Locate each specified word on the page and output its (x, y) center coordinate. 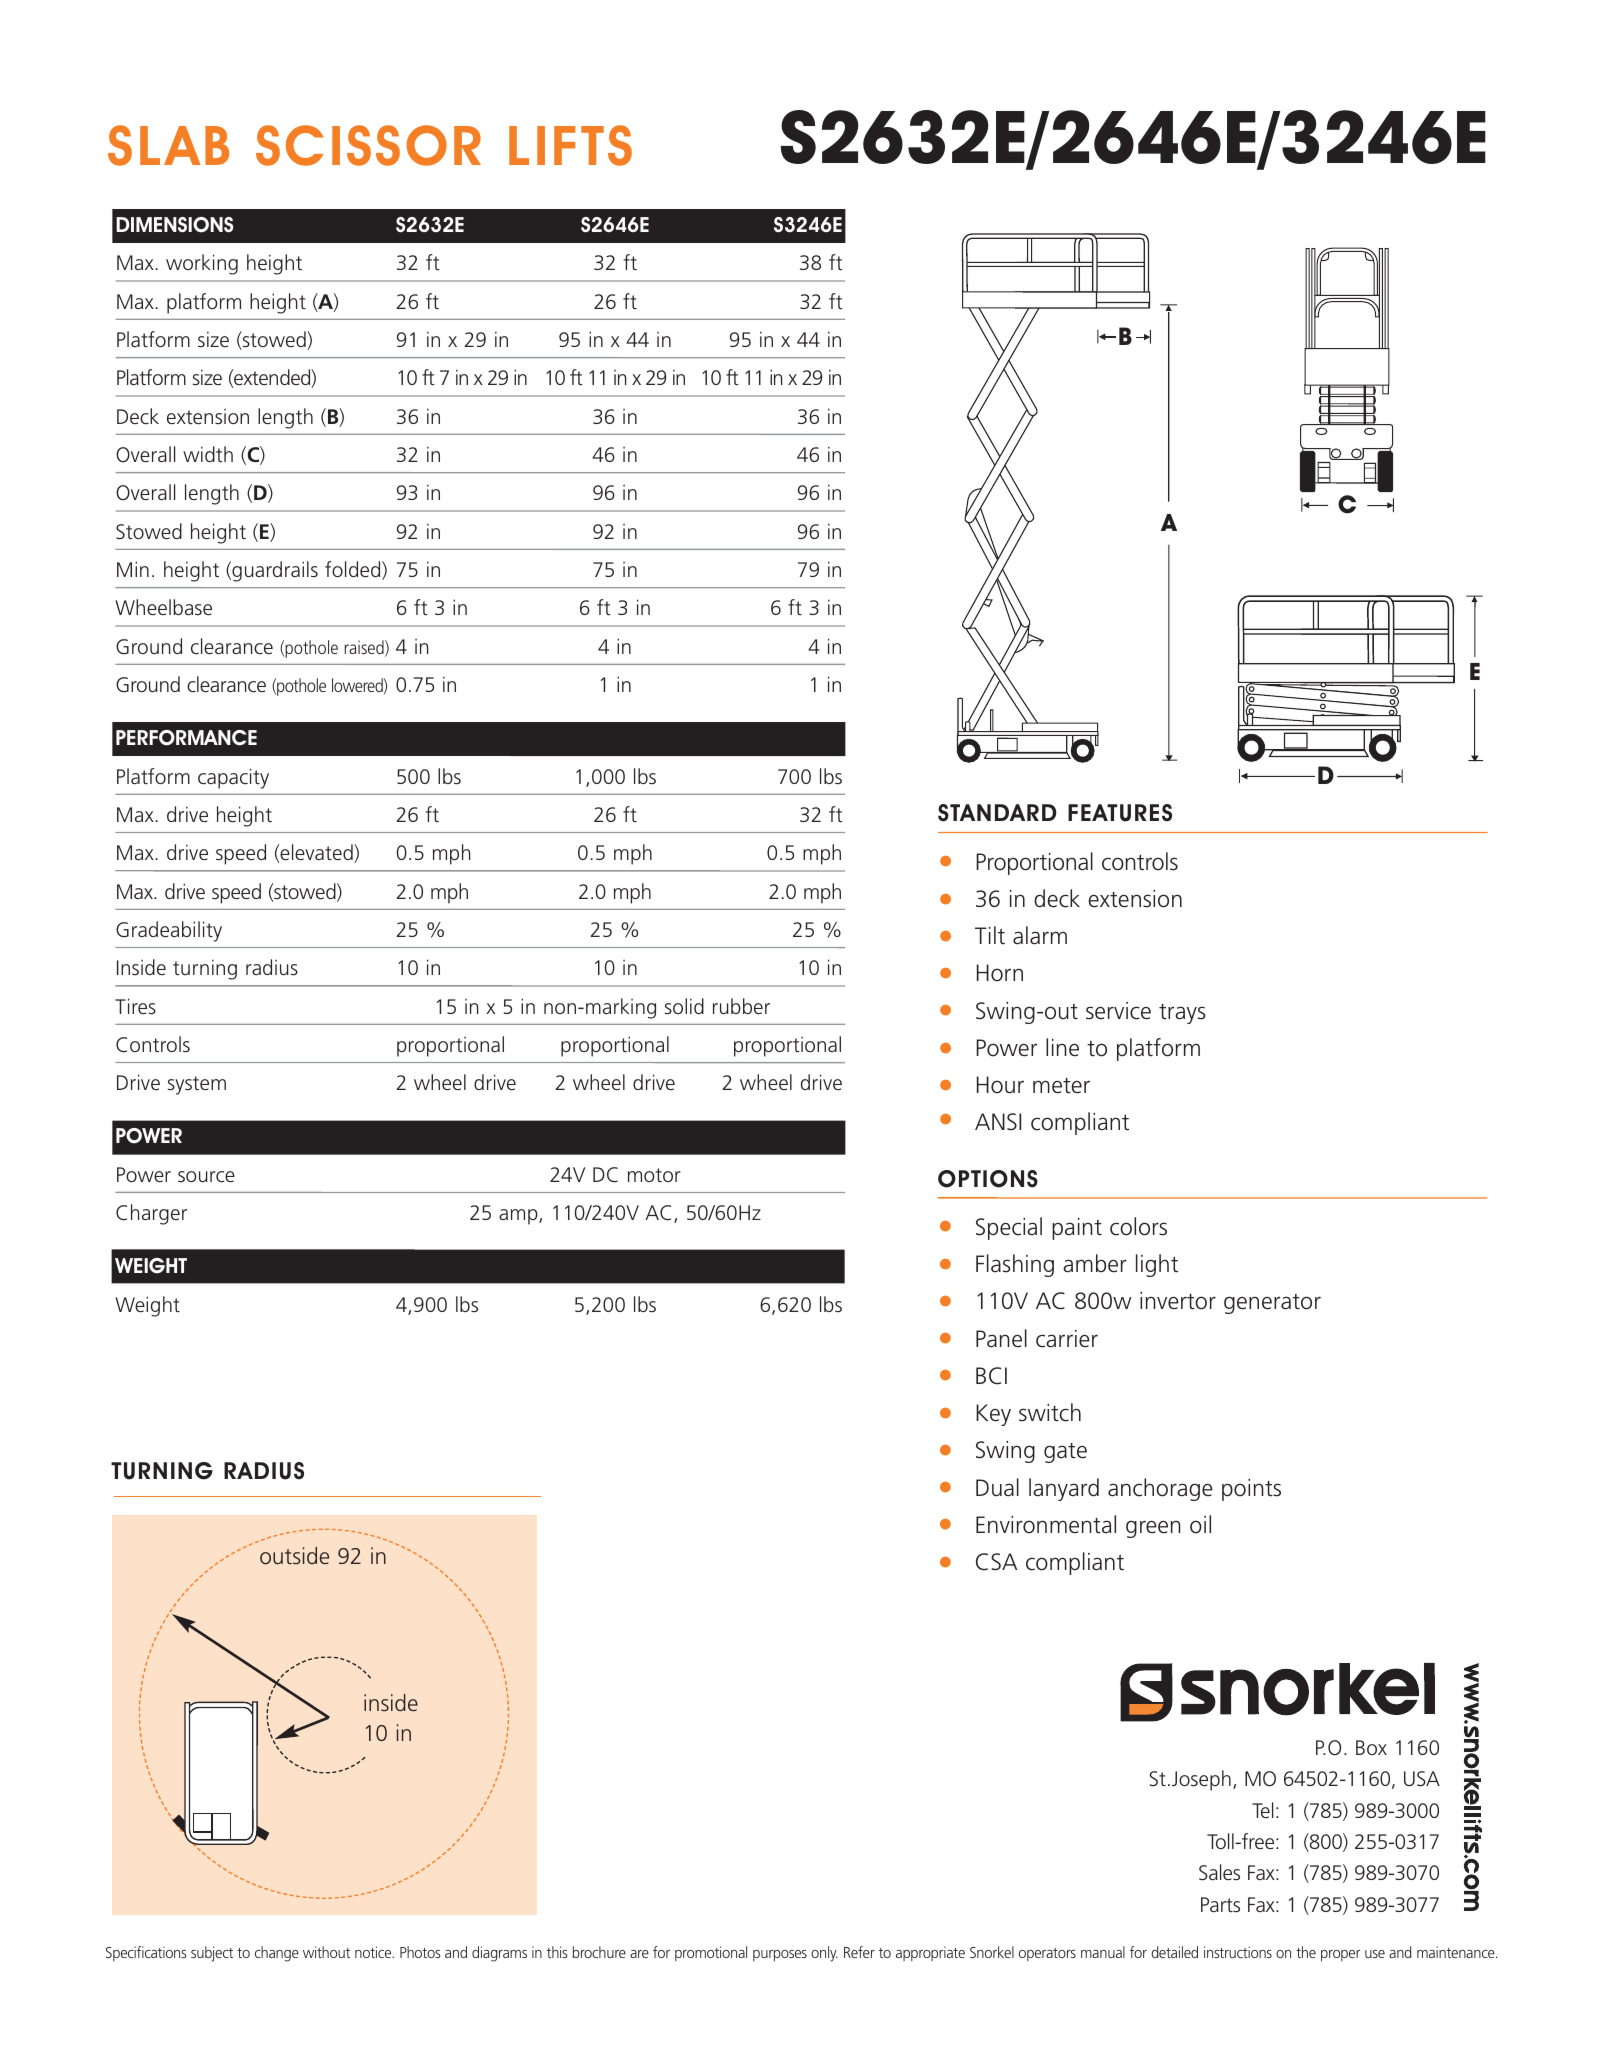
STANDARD (997, 813)
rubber (741, 1006)
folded (354, 570)
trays (1182, 1014)
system (197, 1085)
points (1251, 1490)
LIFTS (570, 145)
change (277, 1954)
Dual (997, 1487)
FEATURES (1120, 813)
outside (294, 1556)
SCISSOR (368, 145)
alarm (1040, 935)
